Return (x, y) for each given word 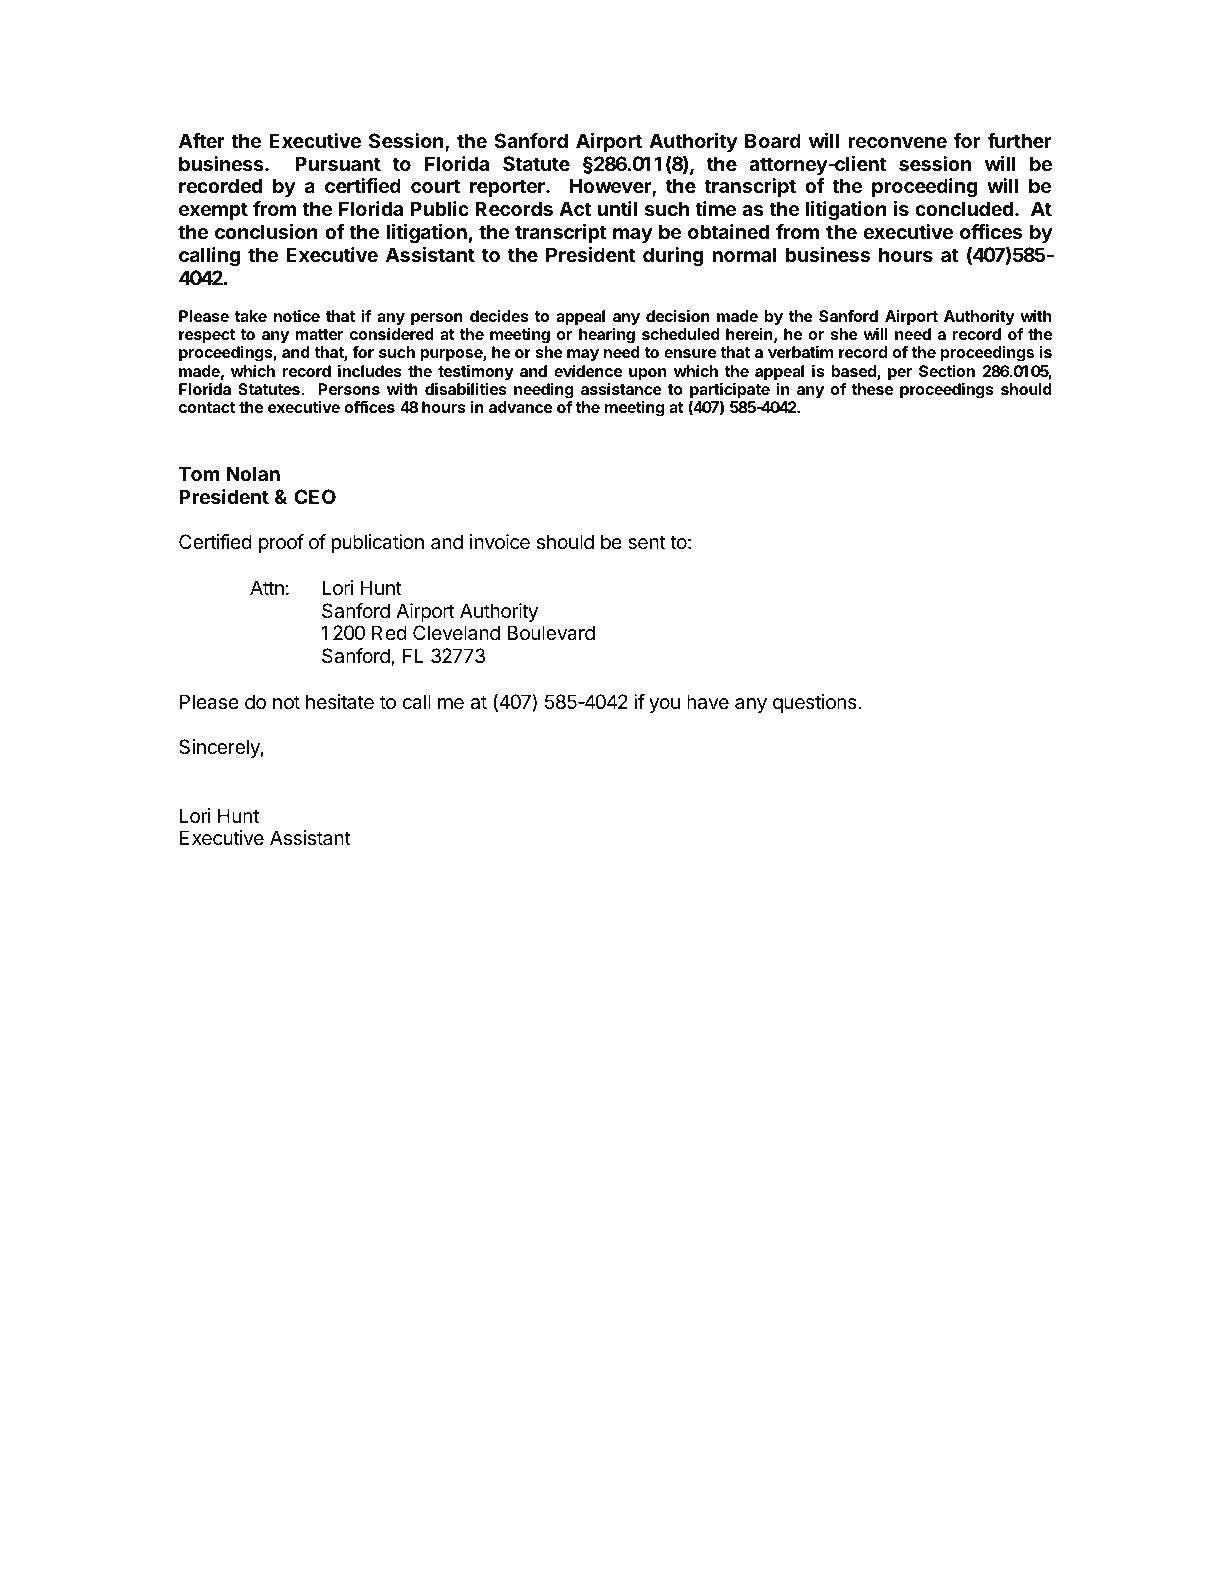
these (872, 389)
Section (947, 371)
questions (816, 703)
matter (319, 334)
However (611, 187)
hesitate (340, 702)
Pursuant (338, 163)
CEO (315, 496)
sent (647, 542)
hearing (607, 336)
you (664, 705)
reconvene (897, 142)
